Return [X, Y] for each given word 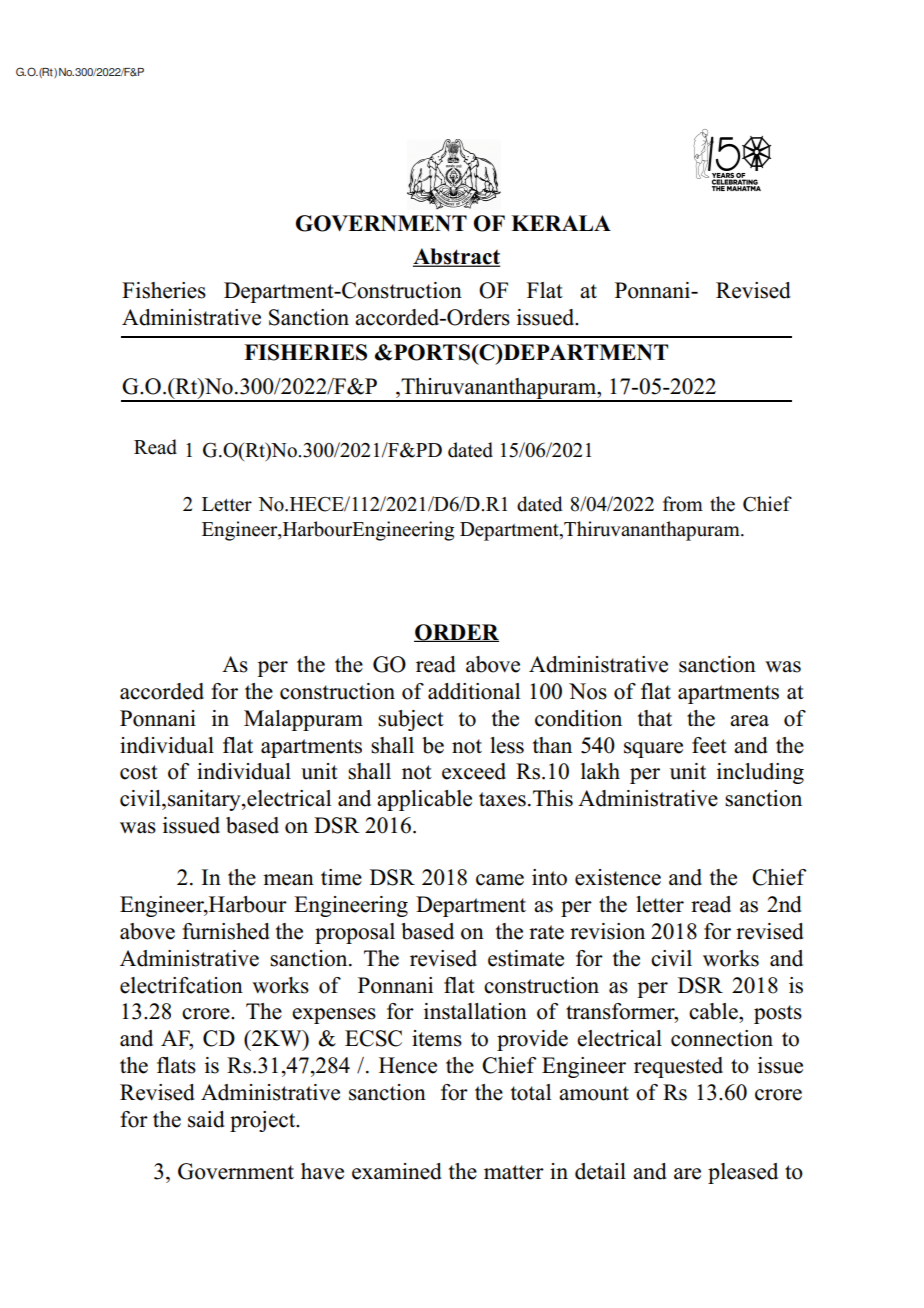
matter [514, 1172]
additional [474, 691]
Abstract [457, 257]
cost [139, 772]
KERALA [561, 223]
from [683, 504]
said [206, 1119]
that [655, 718]
